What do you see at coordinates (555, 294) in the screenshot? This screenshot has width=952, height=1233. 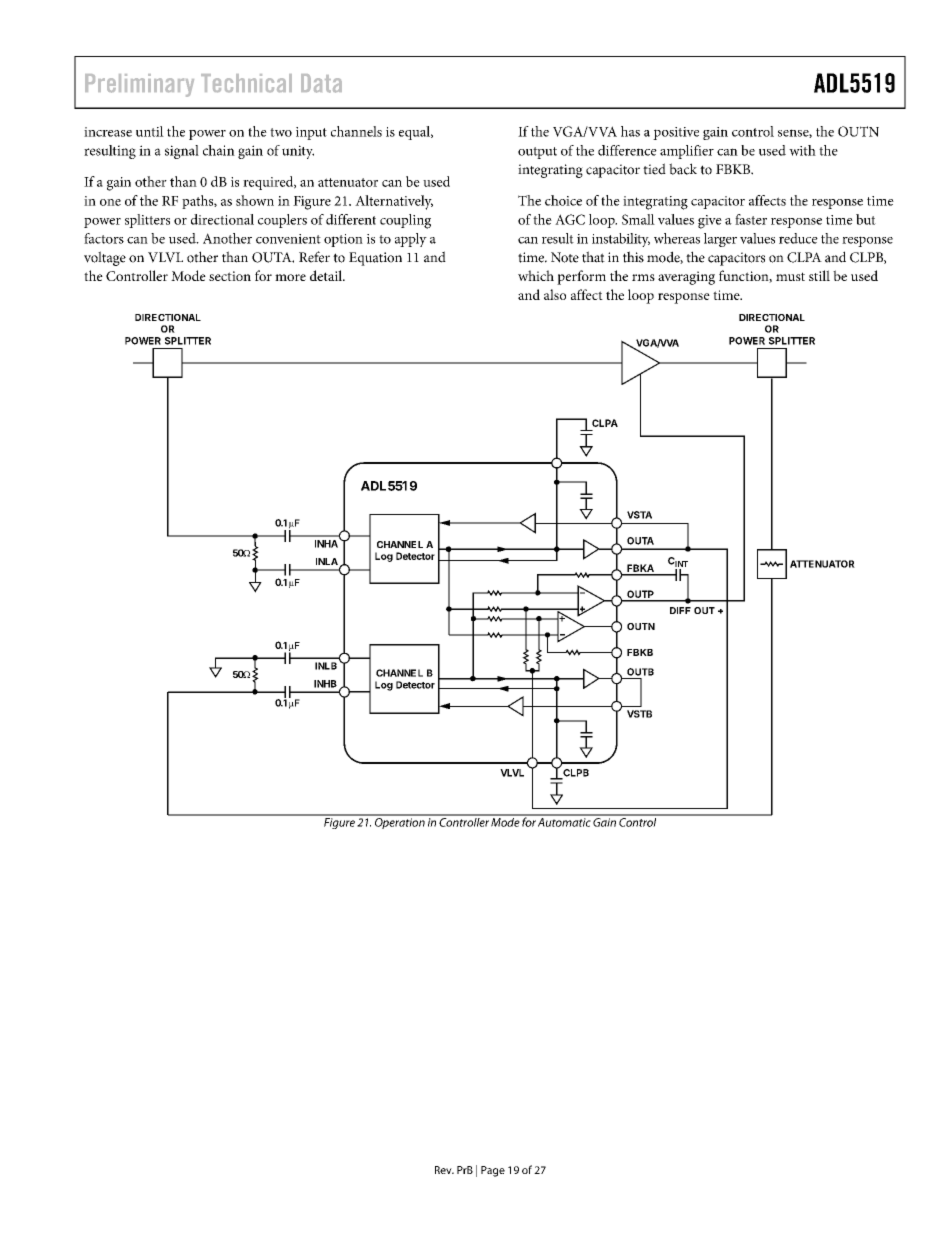 I see `also` at bounding box center [555, 294].
